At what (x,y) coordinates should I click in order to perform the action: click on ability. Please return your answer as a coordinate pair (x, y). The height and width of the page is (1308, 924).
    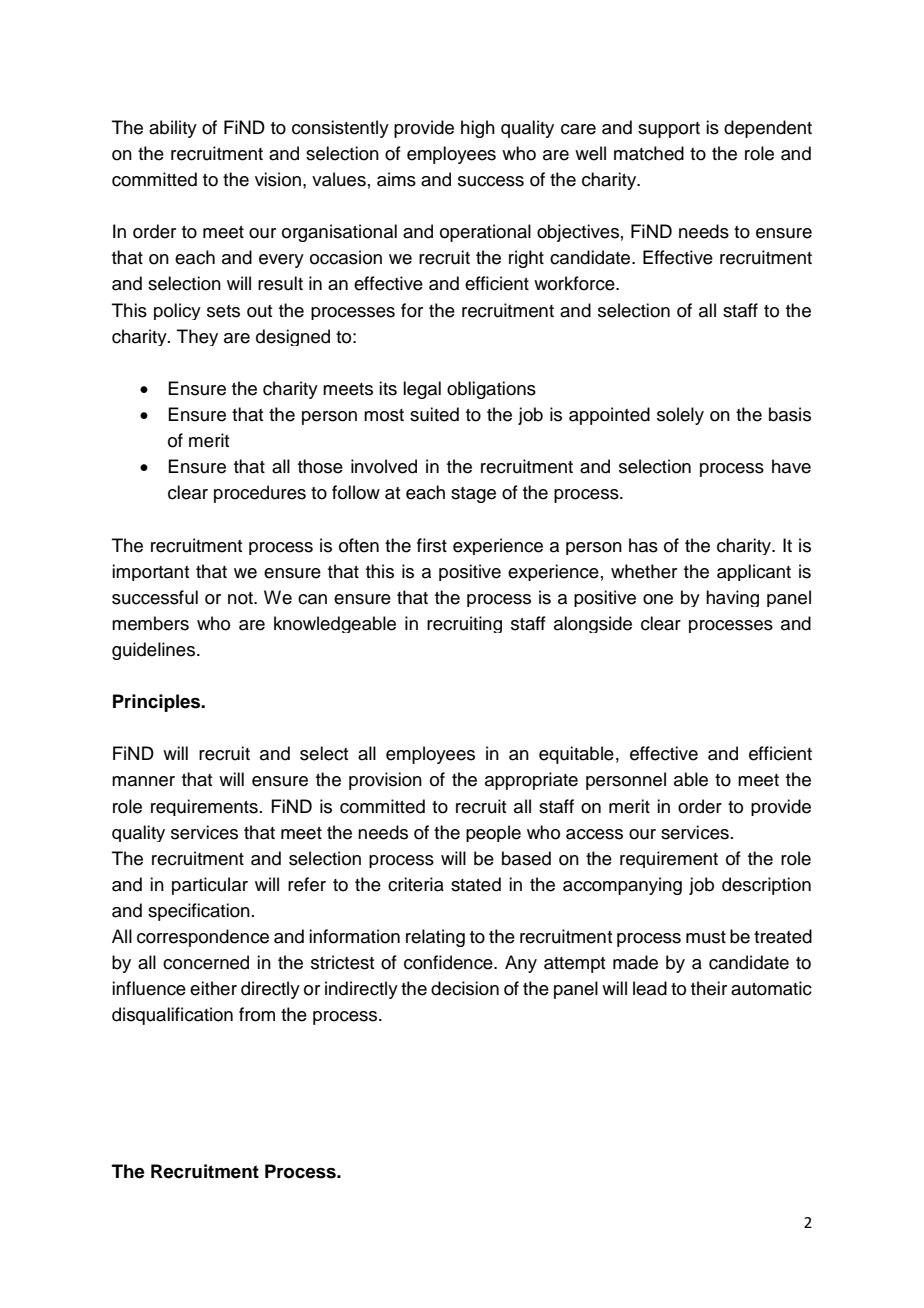
    Looking at the image, I should click on (173, 129).
